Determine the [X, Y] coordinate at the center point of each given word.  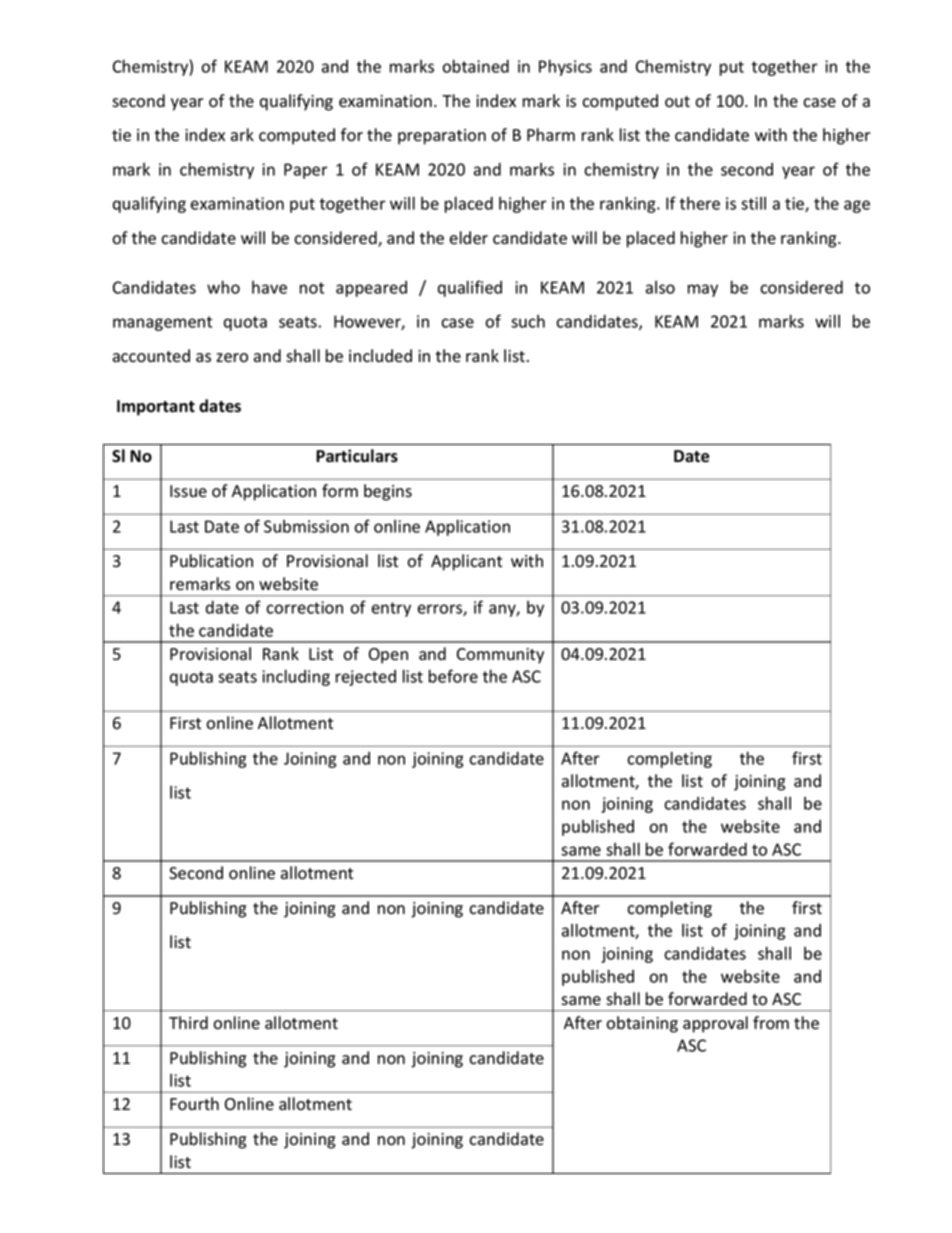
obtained [475, 66]
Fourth [194, 1104]
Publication [211, 561]
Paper [306, 171]
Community [500, 656]
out [677, 102]
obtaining [642, 1024]
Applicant [466, 562]
